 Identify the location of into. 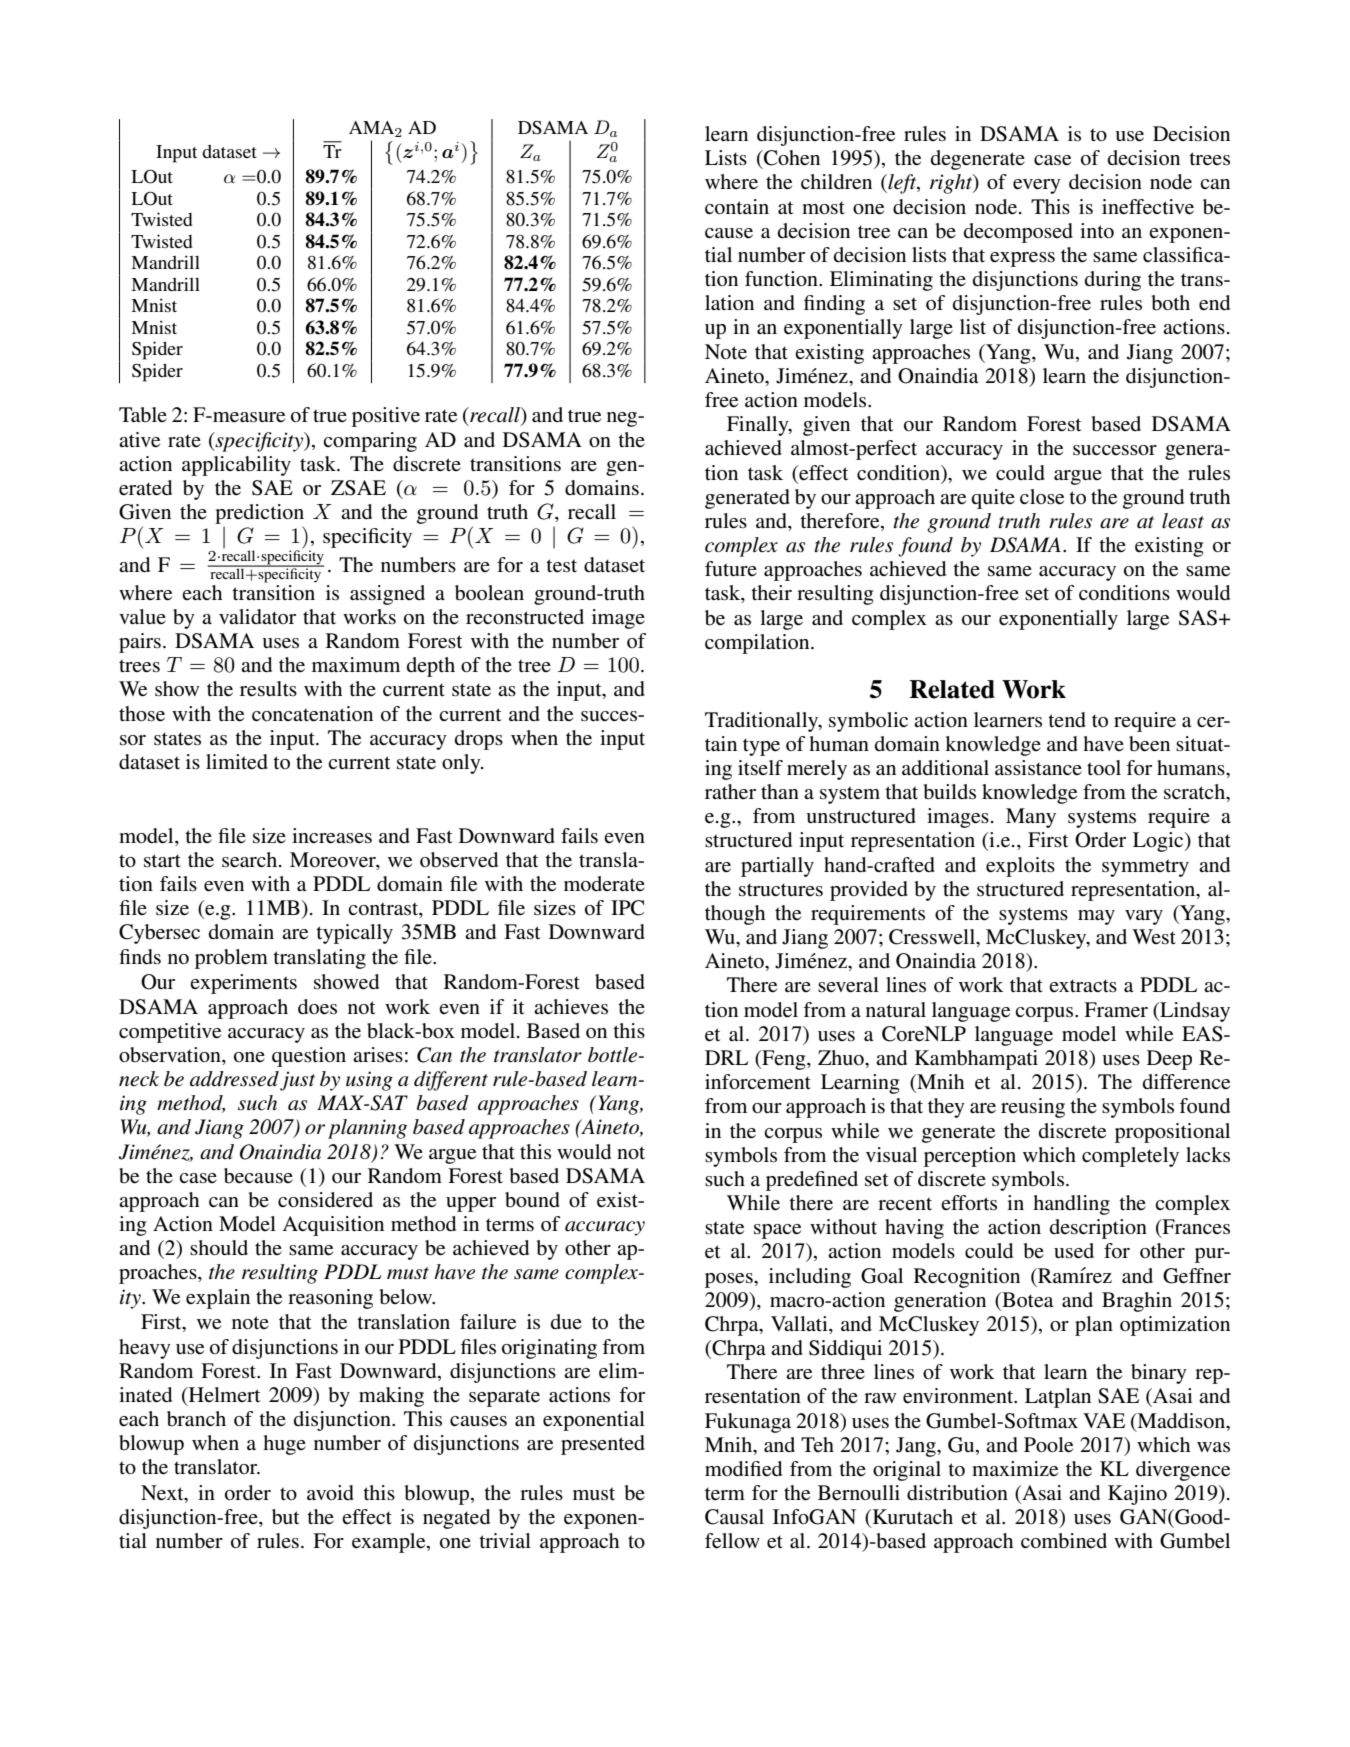
(1097, 231).
